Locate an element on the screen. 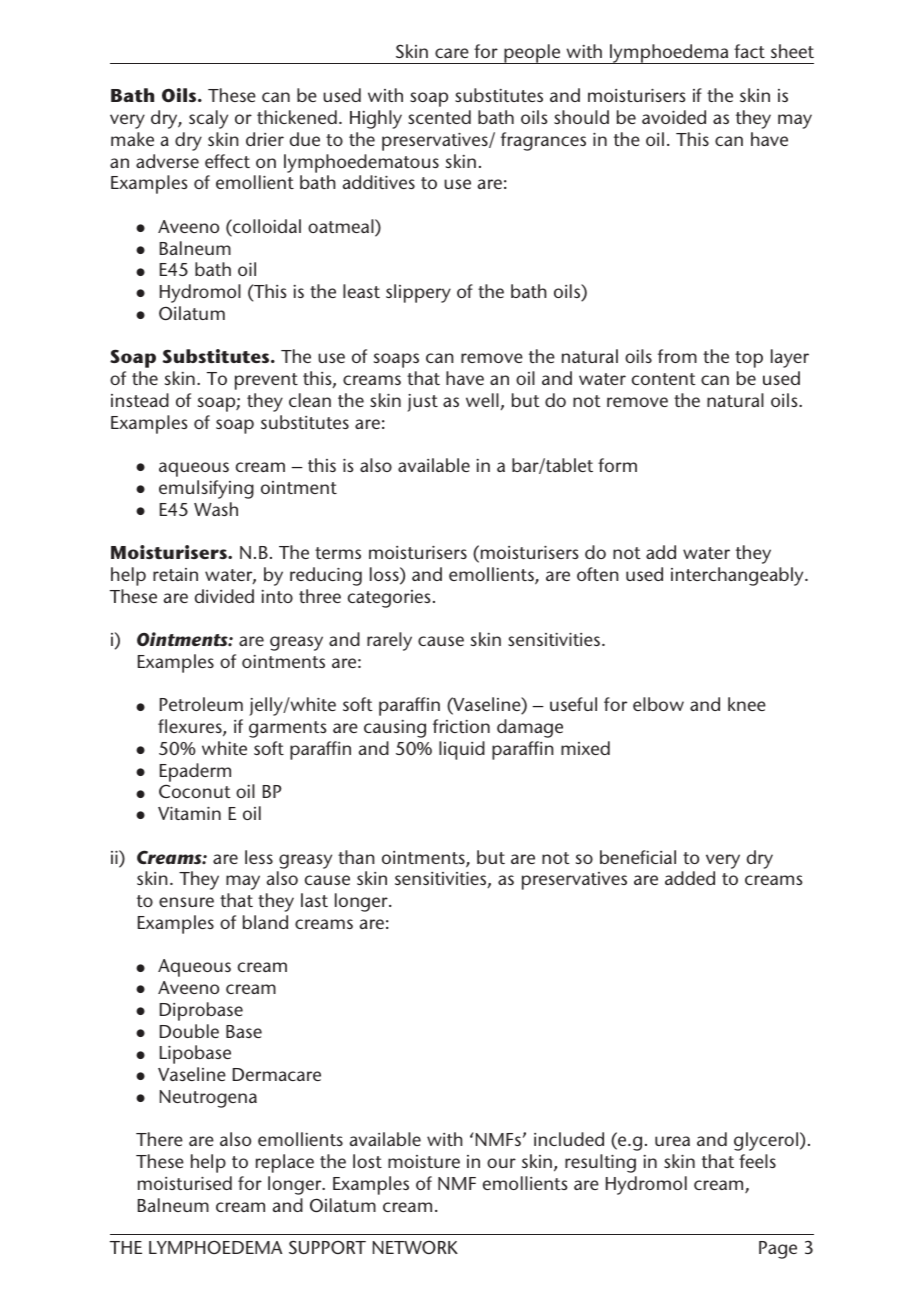 This screenshot has width=924, height=1308. scented is located at coordinates (439, 117).
